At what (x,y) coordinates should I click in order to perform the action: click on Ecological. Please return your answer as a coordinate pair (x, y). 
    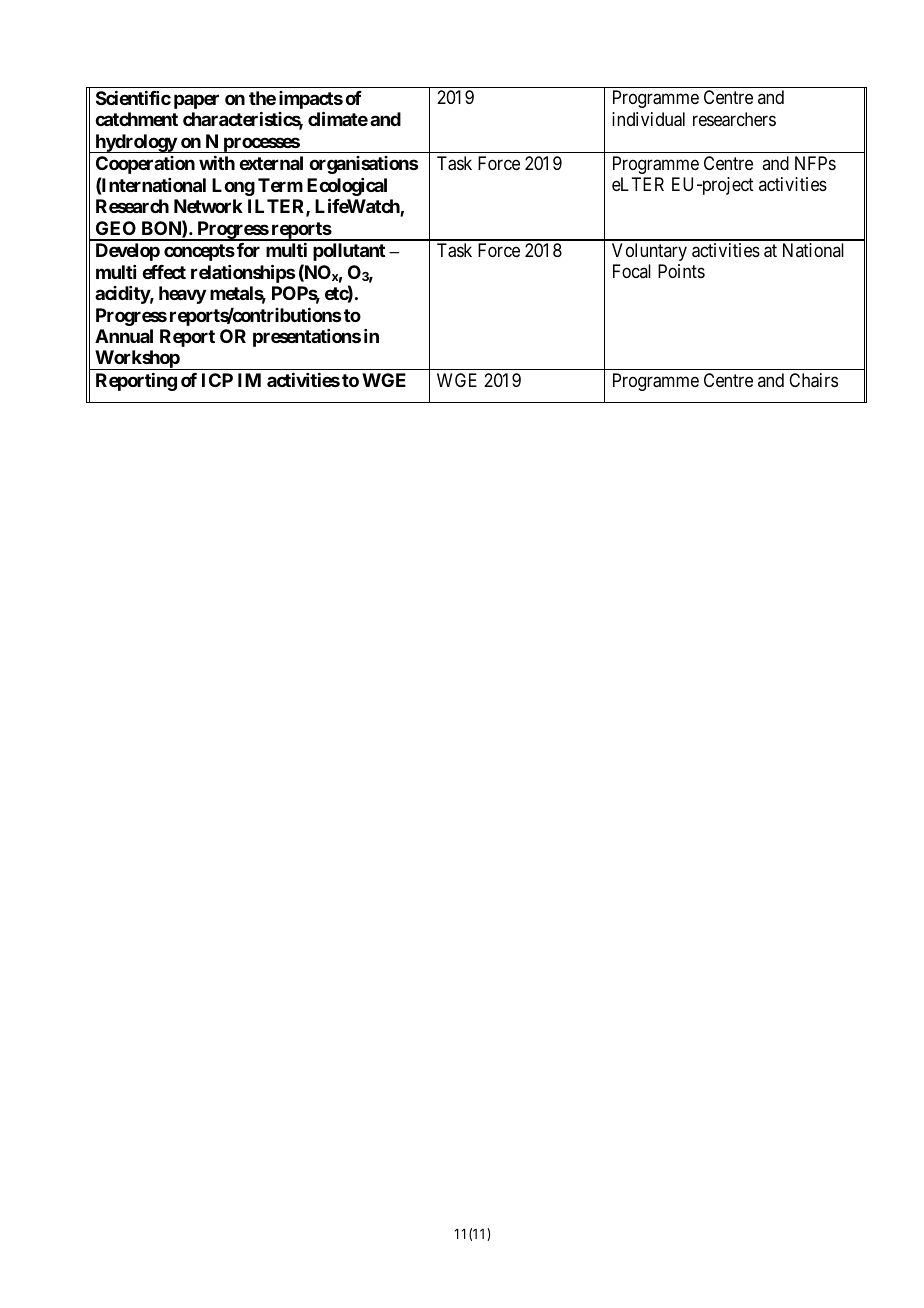
    Looking at the image, I should click on (347, 188).
